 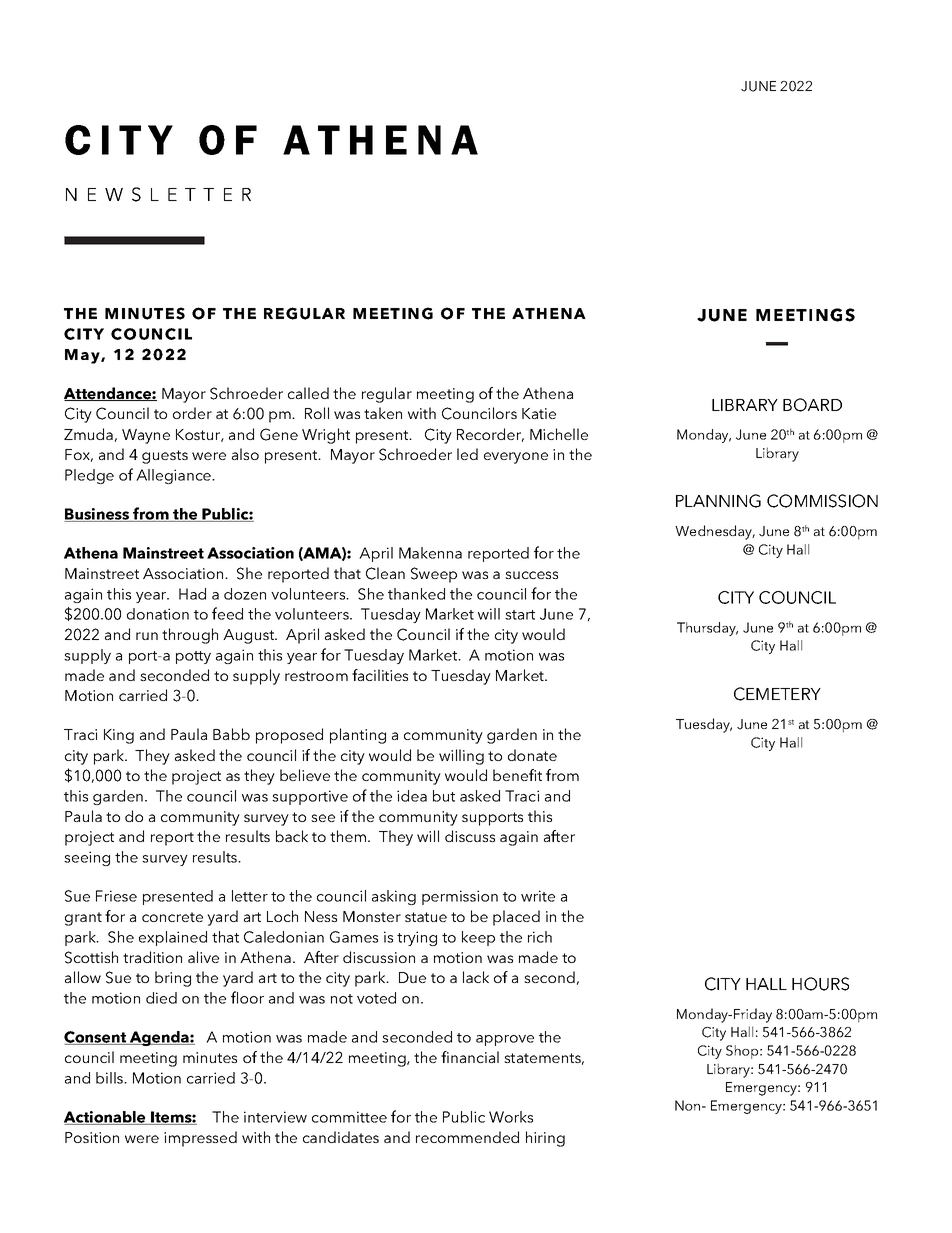 What do you see at coordinates (812, 405) in the page?
I see `BOARD` at bounding box center [812, 405].
